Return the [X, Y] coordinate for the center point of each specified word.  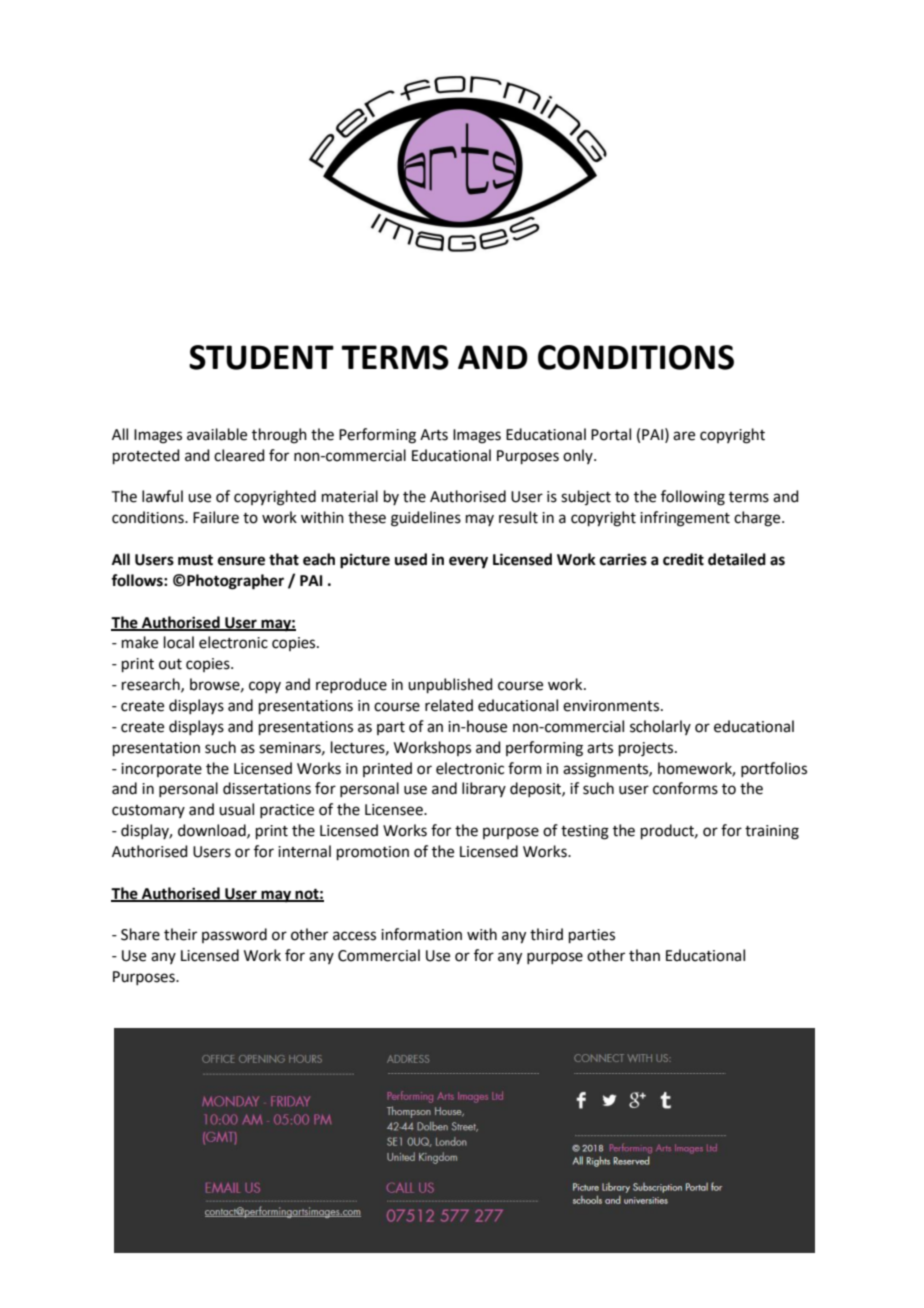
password [234, 935]
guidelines [426, 519]
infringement [685, 519]
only [579, 456]
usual [236, 809]
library [484, 789]
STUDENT [261, 357]
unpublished [450, 685]
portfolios [774, 769]
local [179, 642]
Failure [216, 517]
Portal [611, 434]
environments [612, 706]
